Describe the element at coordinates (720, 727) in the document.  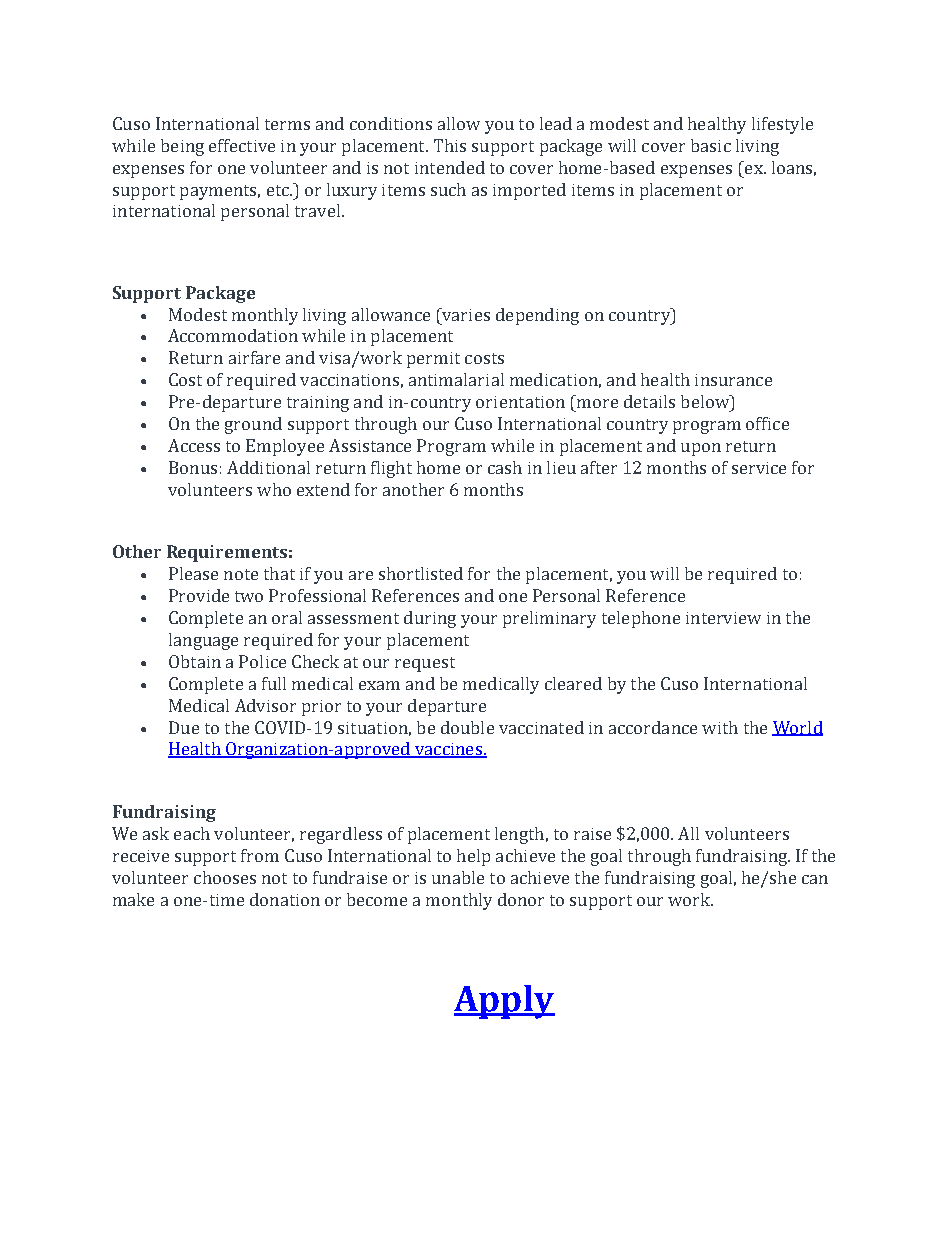
I see `with` at that location.
